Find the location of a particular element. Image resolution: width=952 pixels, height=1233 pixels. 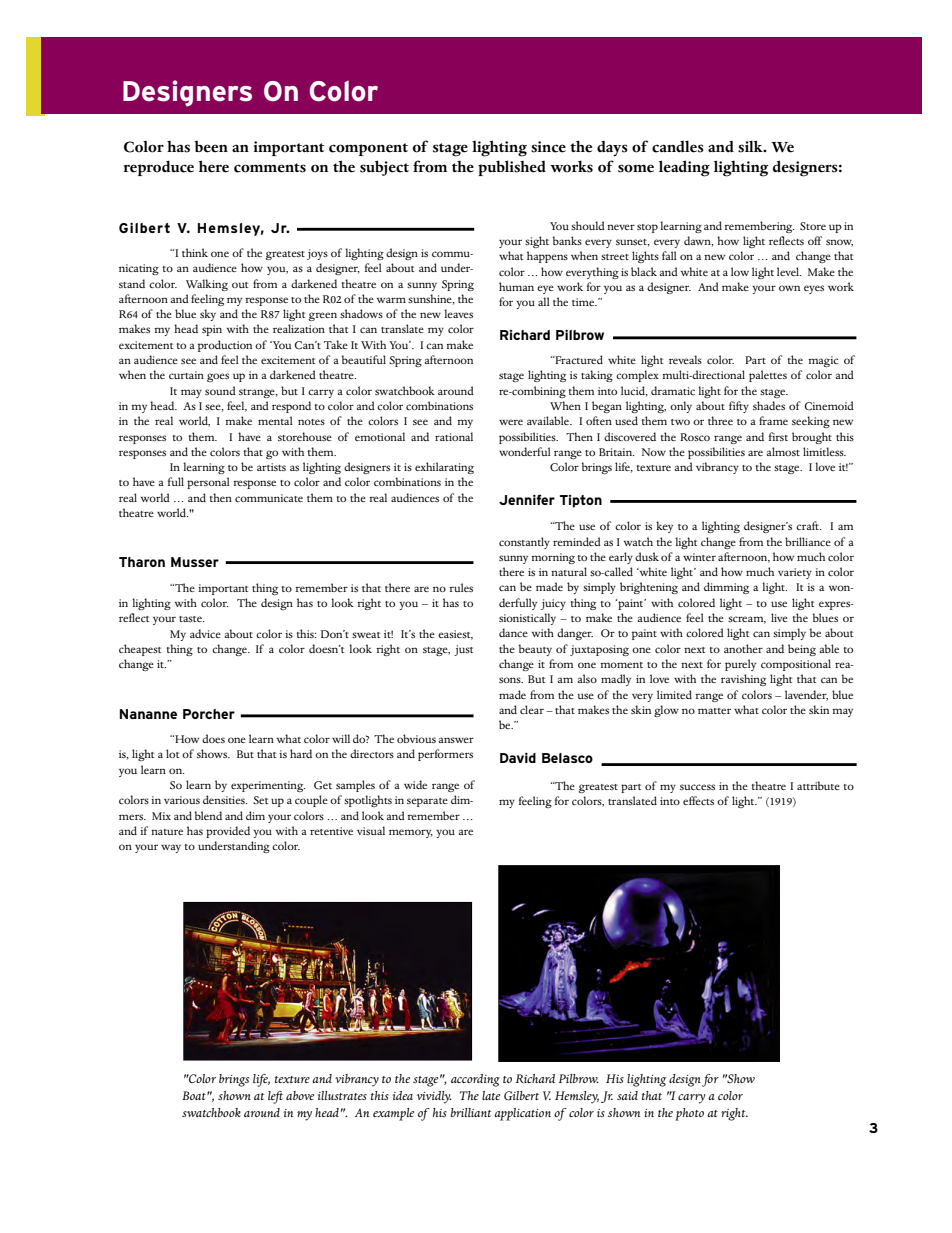

constantly is located at coordinates (524, 543).
